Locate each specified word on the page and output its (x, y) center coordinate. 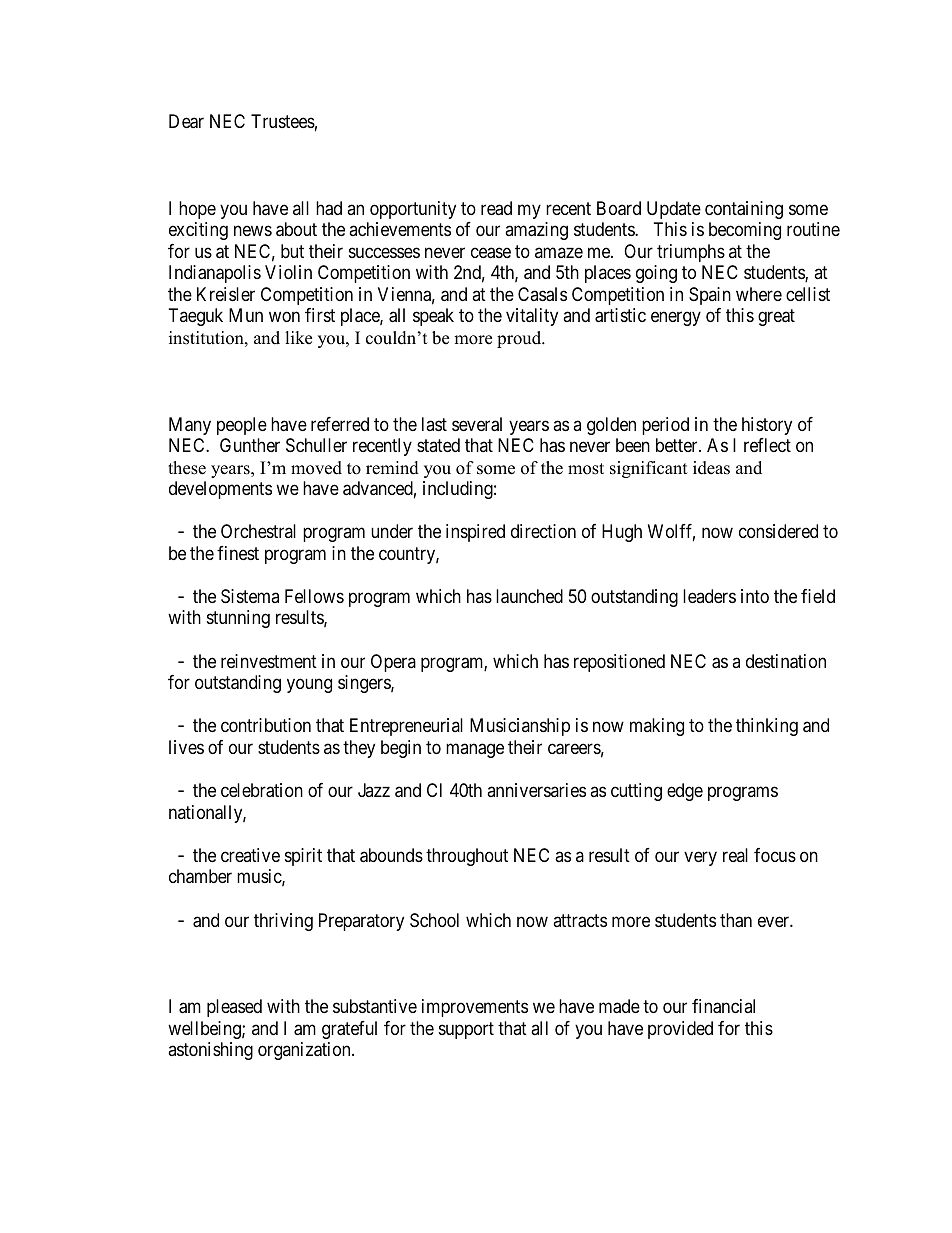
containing (744, 210)
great (776, 318)
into (755, 596)
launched (529, 596)
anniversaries (536, 790)
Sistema (250, 596)
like (298, 338)
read (496, 208)
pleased (234, 1008)
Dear (186, 121)
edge (685, 792)
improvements (475, 1008)
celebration (262, 790)
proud (520, 339)
